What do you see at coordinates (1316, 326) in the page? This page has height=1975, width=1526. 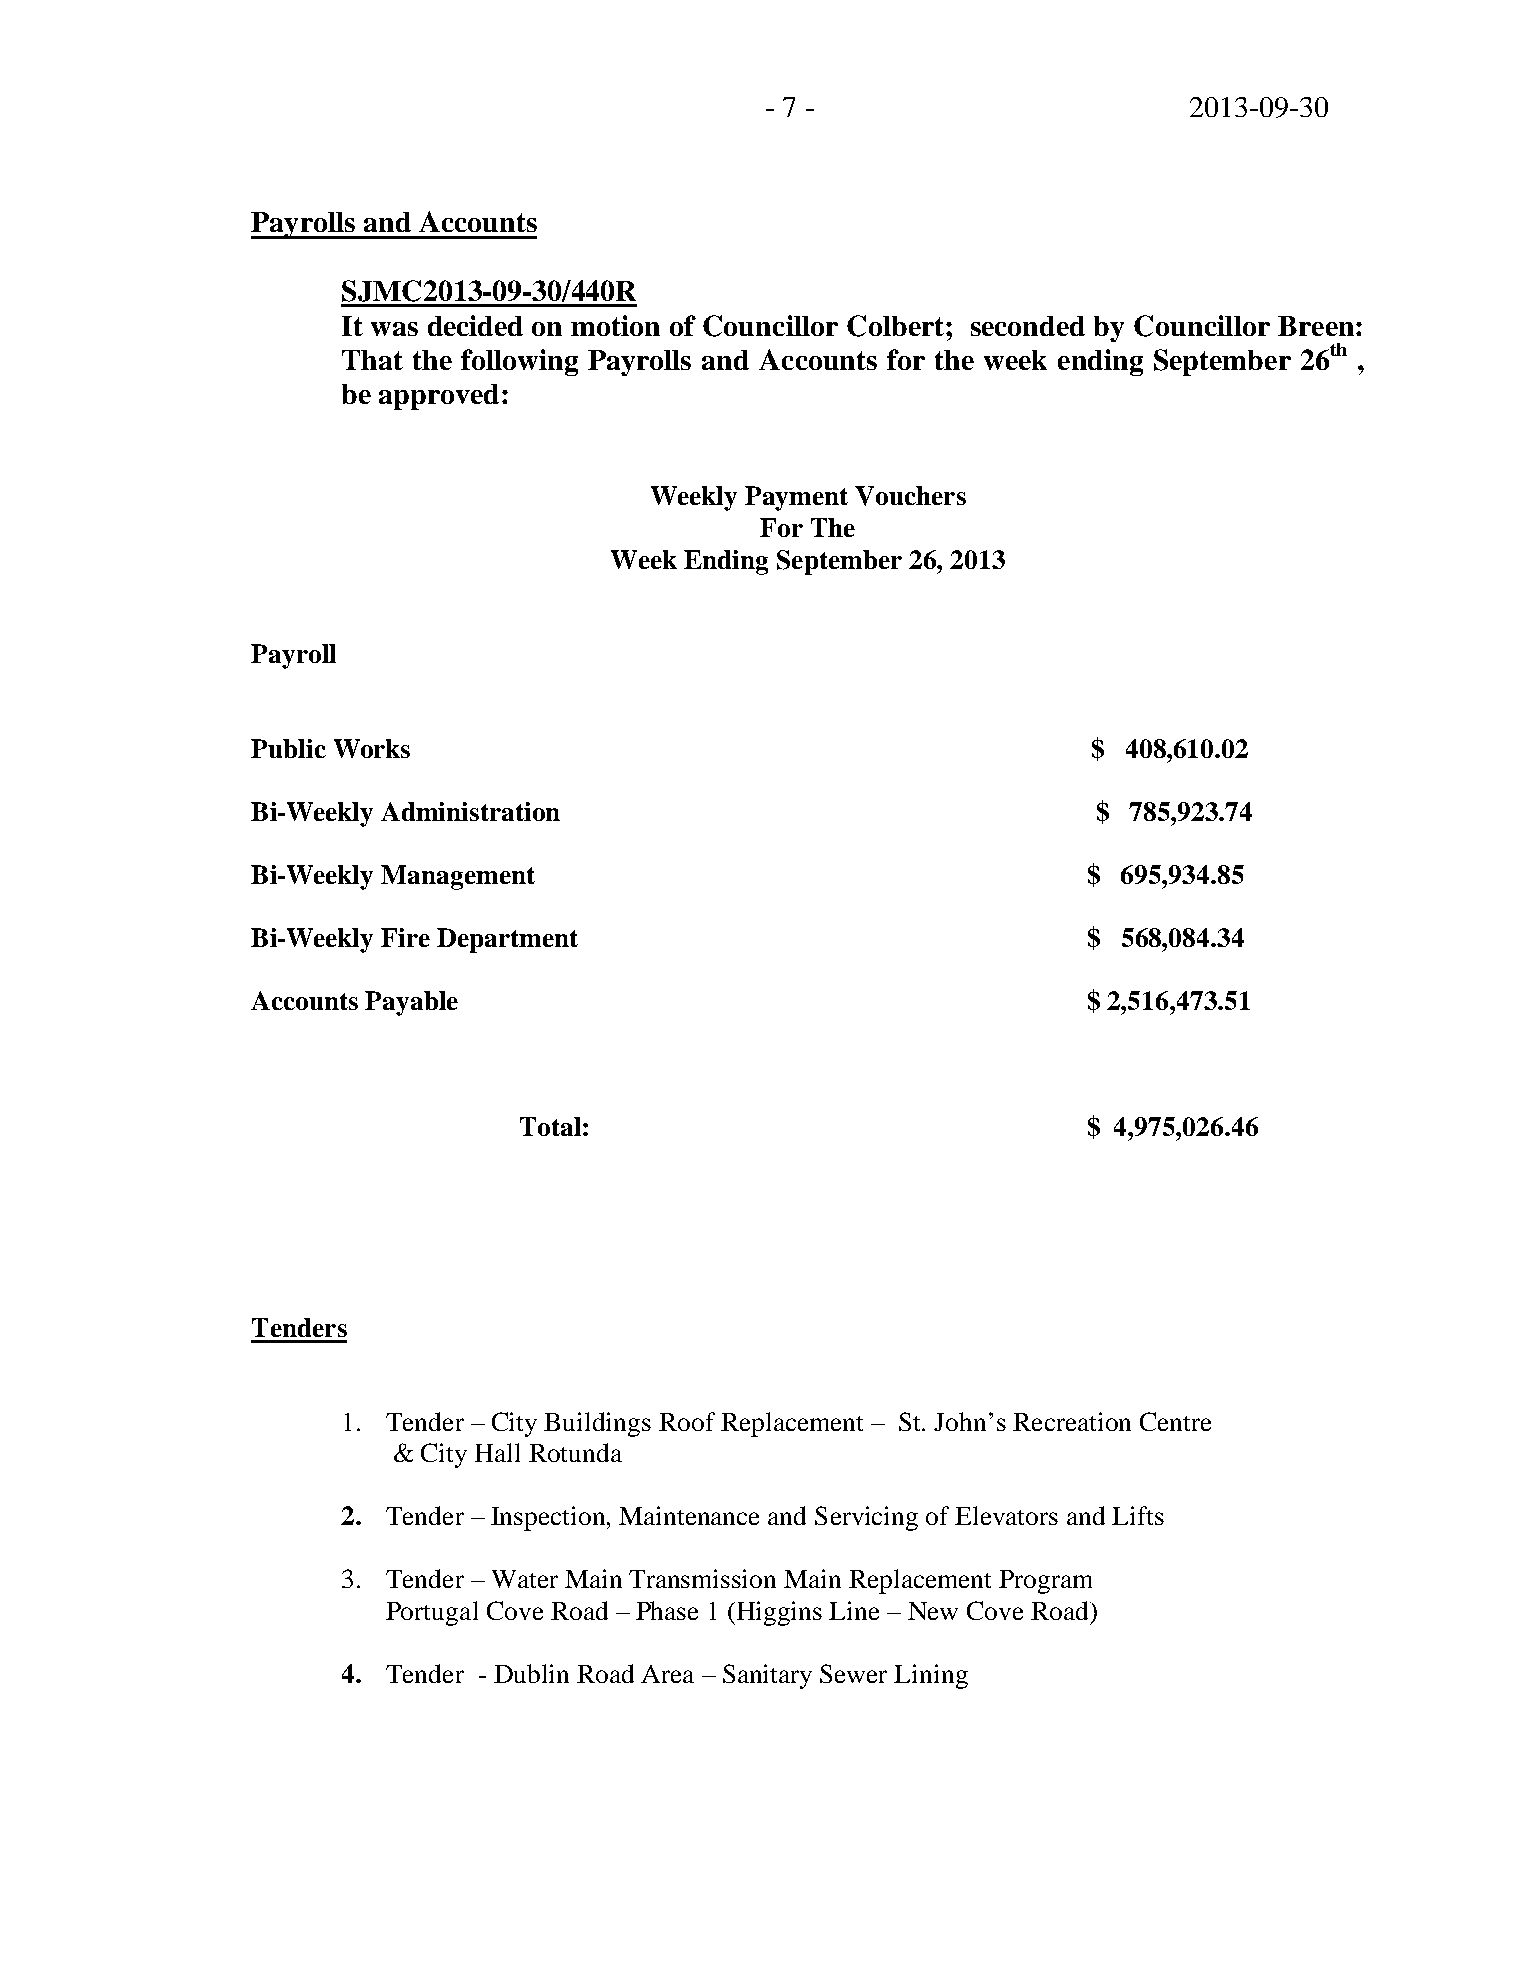 I see `Breen` at bounding box center [1316, 326].
